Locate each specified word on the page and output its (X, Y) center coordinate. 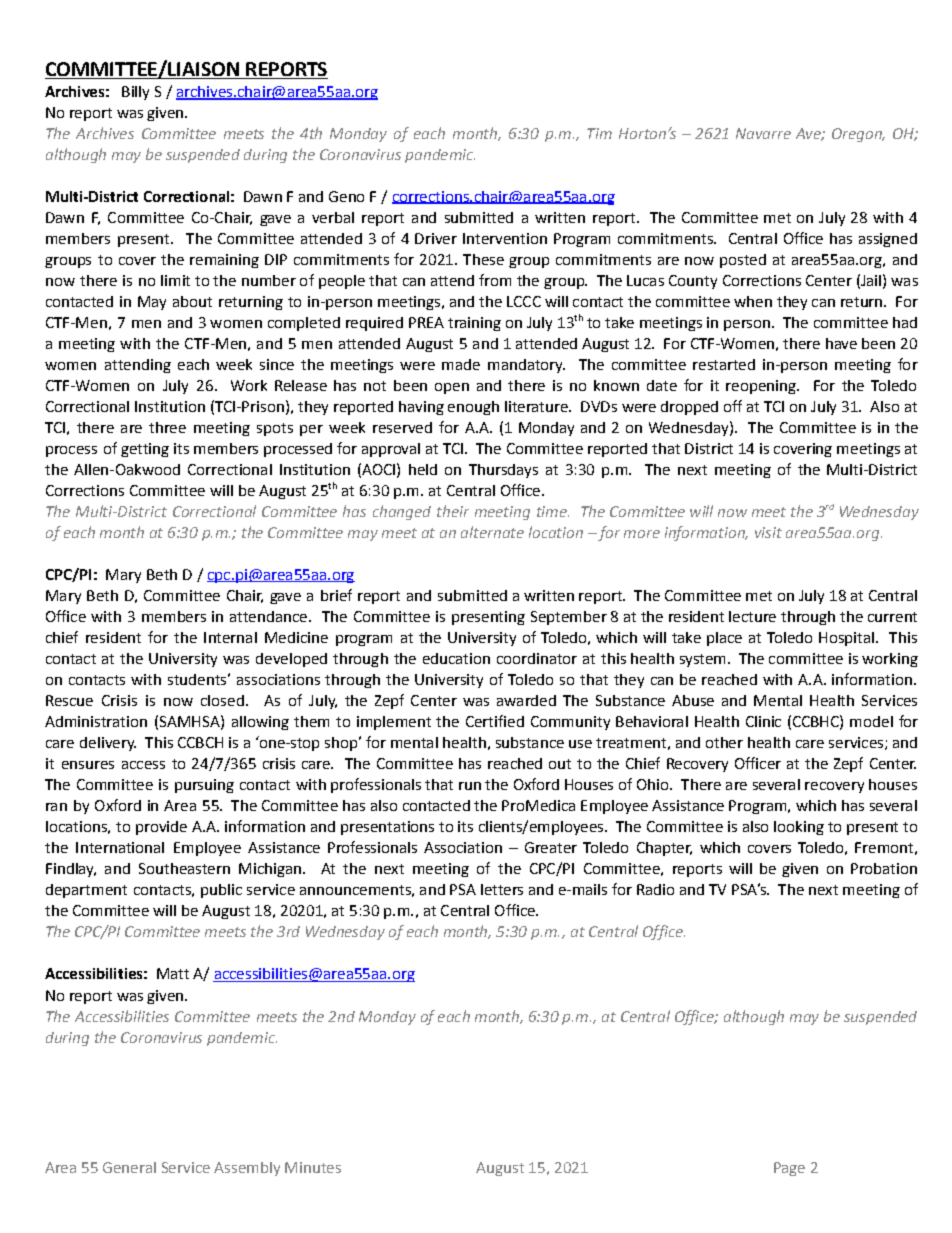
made (461, 364)
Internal (230, 637)
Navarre (763, 133)
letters (502, 889)
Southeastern (184, 868)
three (167, 427)
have (841, 343)
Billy (135, 93)
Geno (346, 196)
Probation (884, 868)
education (456, 658)
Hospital (846, 639)
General (129, 1167)
